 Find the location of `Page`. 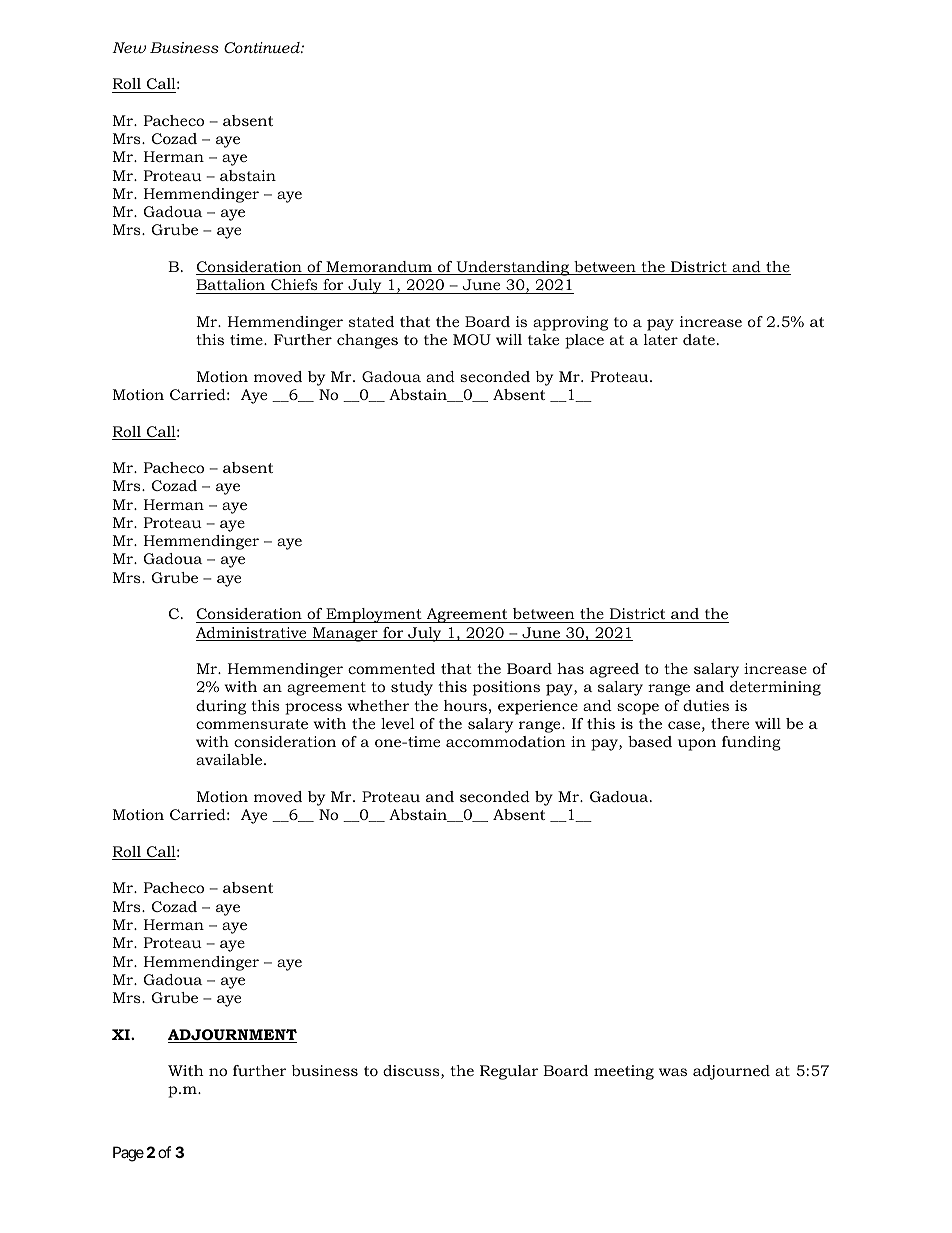

Page is located at coordinates (128, 1154).
